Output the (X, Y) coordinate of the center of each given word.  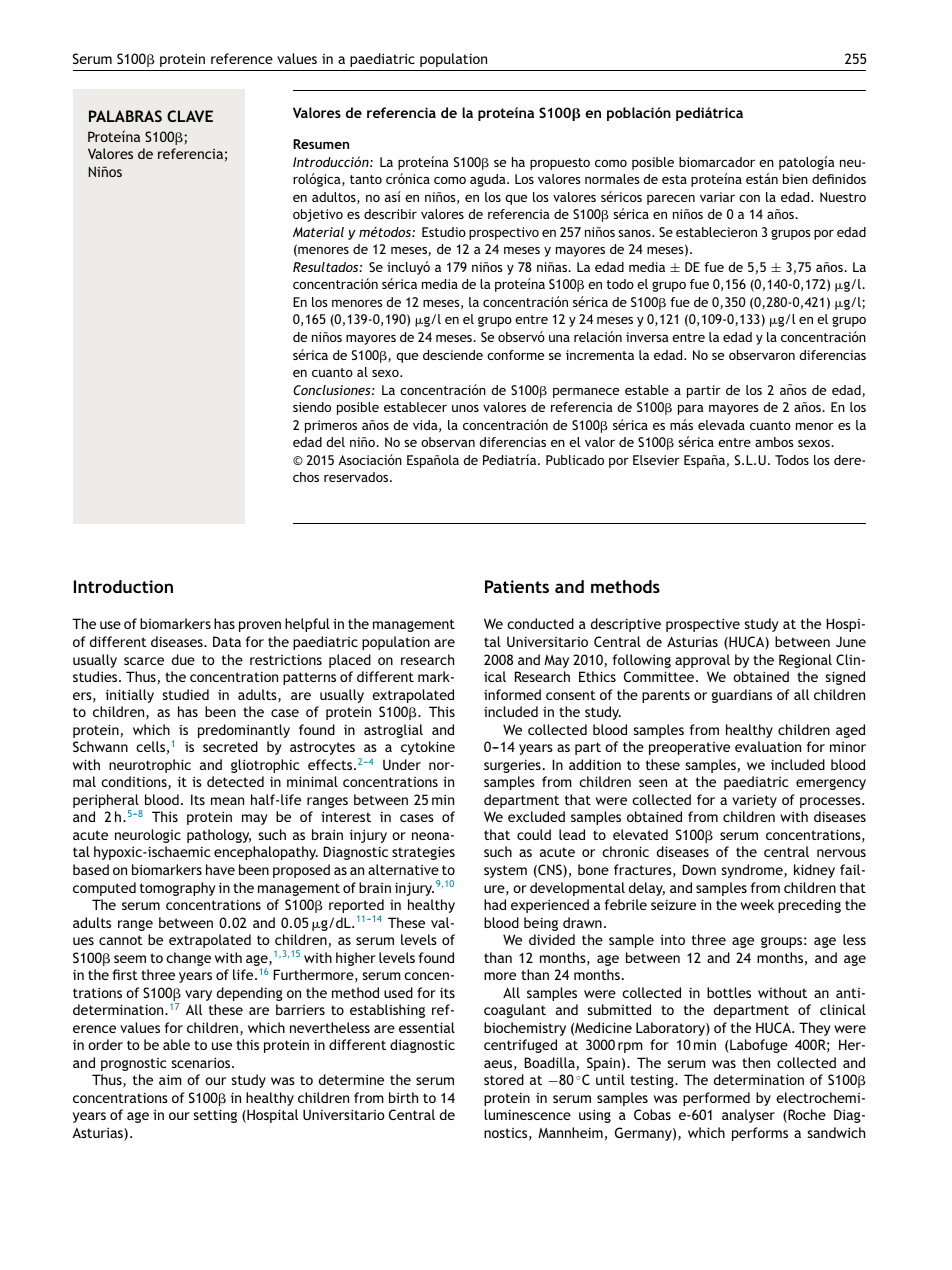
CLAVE (190, 116)
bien (795, 179)
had (495, 904)
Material (318, 232)
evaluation (768, 746)
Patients (517, 586)
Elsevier (656, 460)
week (757, 904)
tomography (178, 889)
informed (512, 694)
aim (170, 1079)
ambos (774, 442)
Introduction (123, 586)
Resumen (321, 144)
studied (185, 694)
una (559, 338)
